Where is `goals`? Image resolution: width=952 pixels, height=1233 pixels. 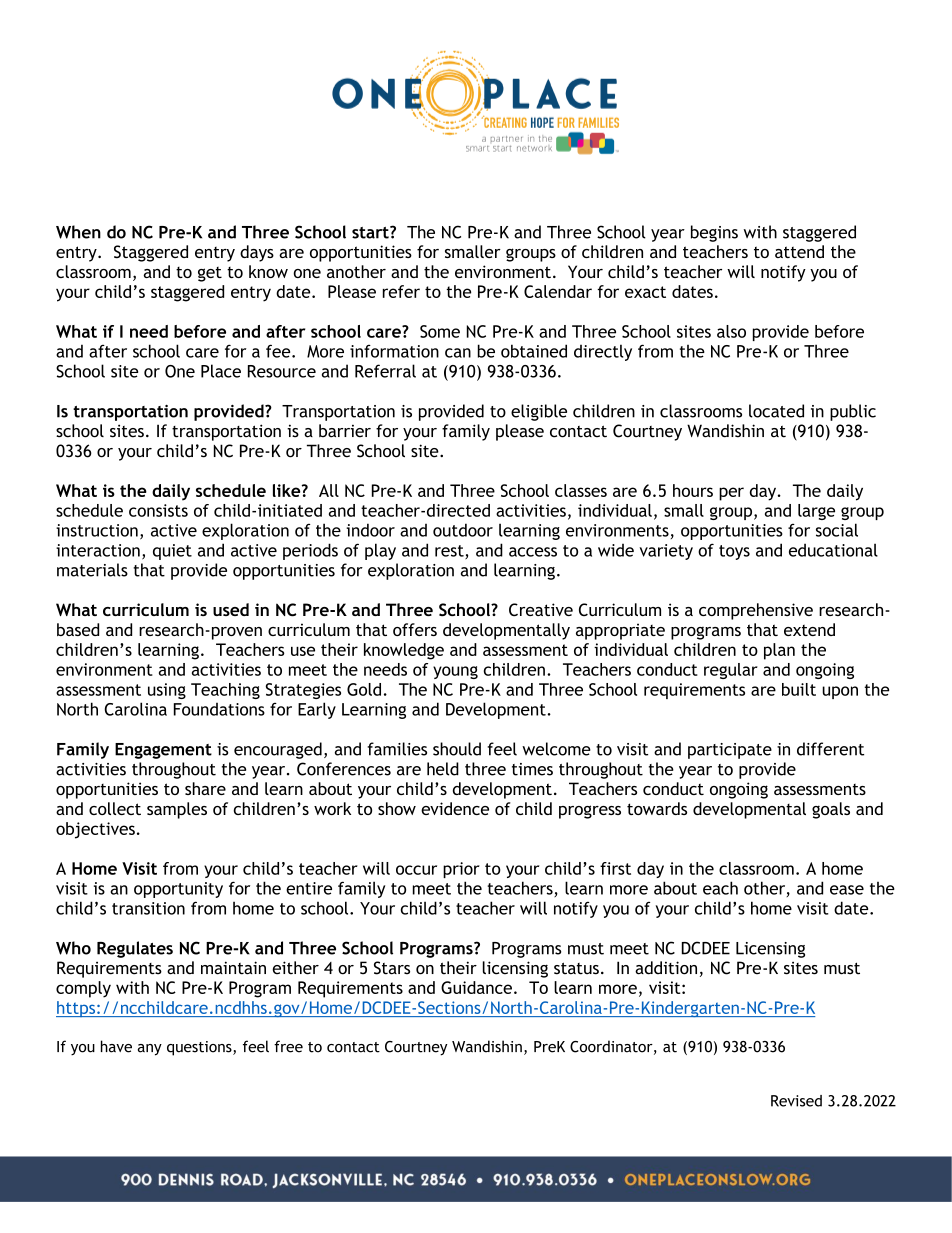
goals is located at coordinates (831, 810).
